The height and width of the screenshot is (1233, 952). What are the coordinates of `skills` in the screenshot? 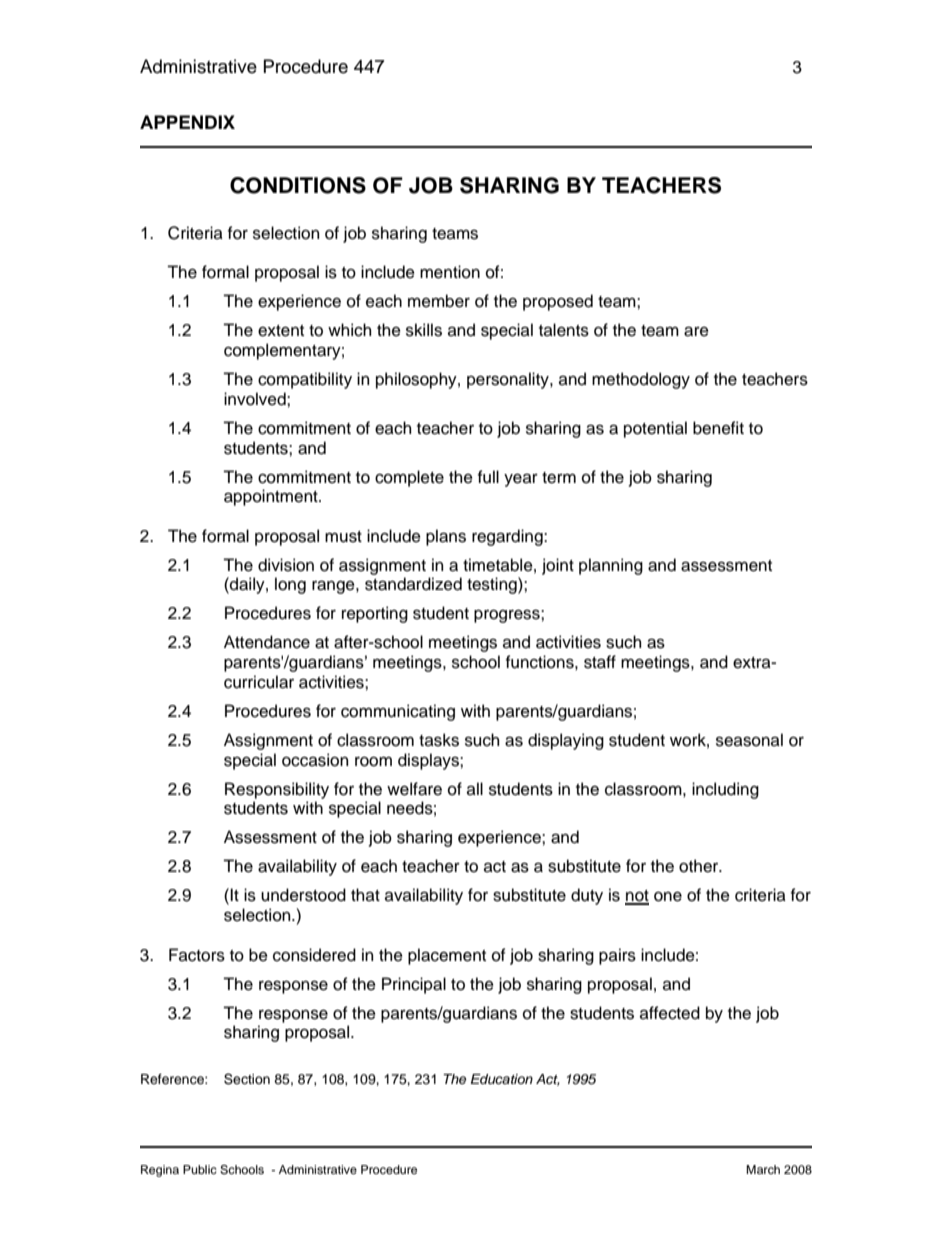 It's located at (424, 330).
